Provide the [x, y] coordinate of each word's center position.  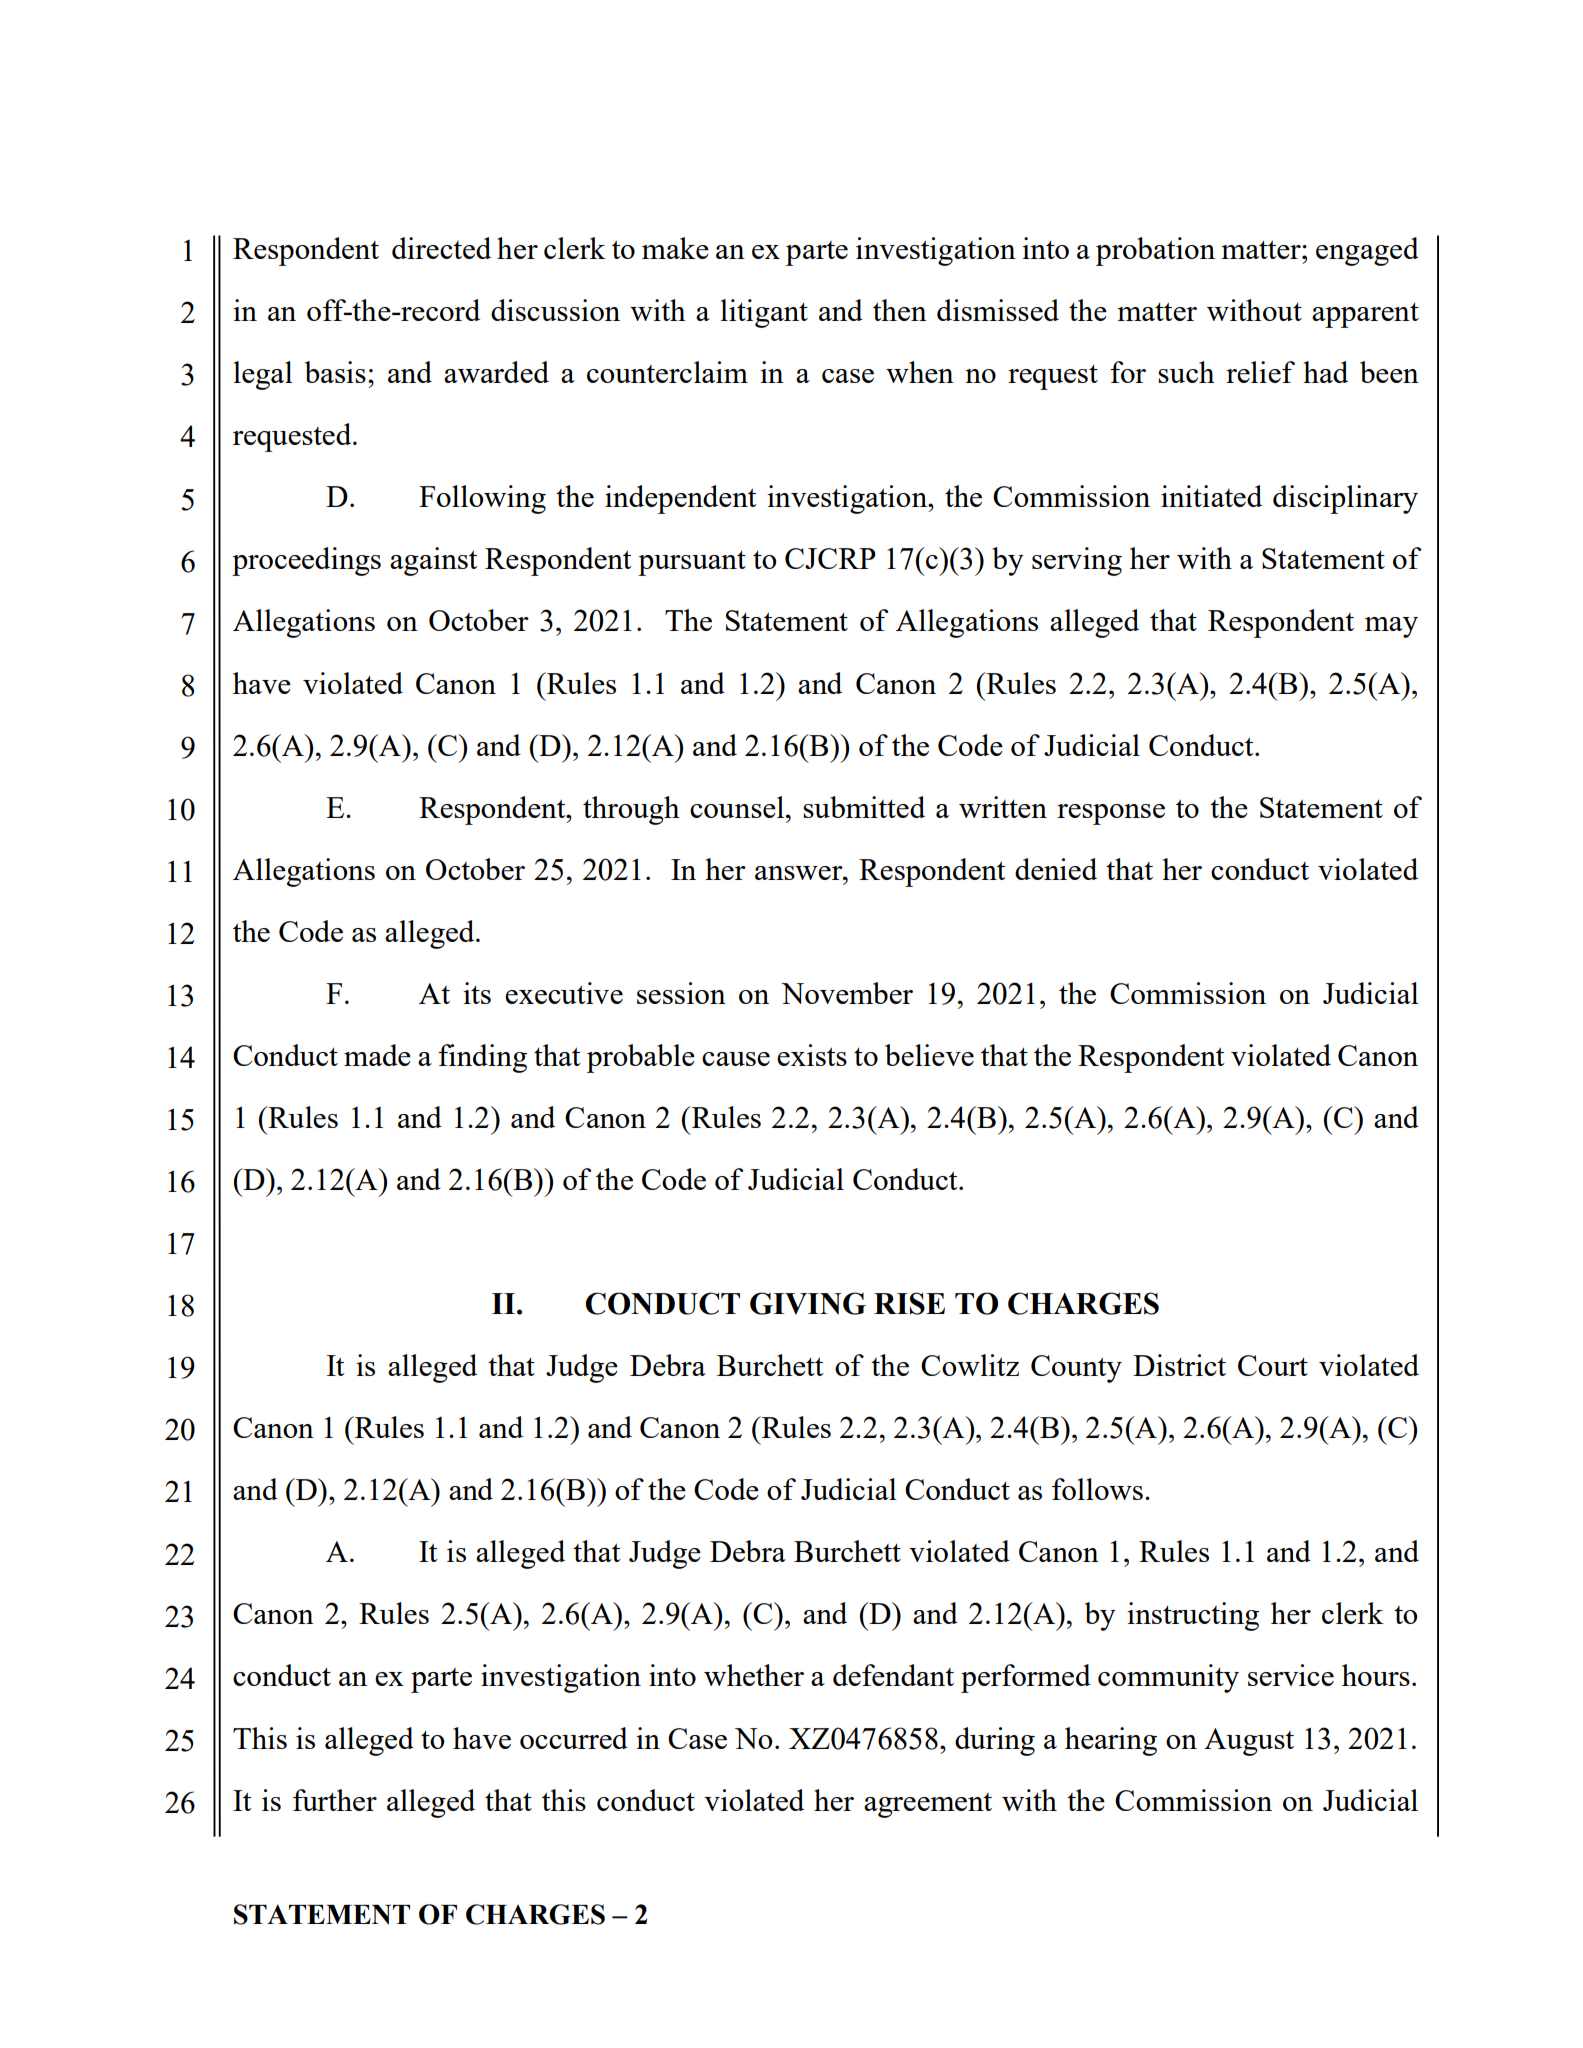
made [377, 1055]
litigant [764, 313]
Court [1273, 1365]
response [1111, 814]
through [631, 810]
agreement [928, 1805]
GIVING [808, 1303]
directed [441, 248]
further [335, 1800]
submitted [864, 807]
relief [1260, 372]
